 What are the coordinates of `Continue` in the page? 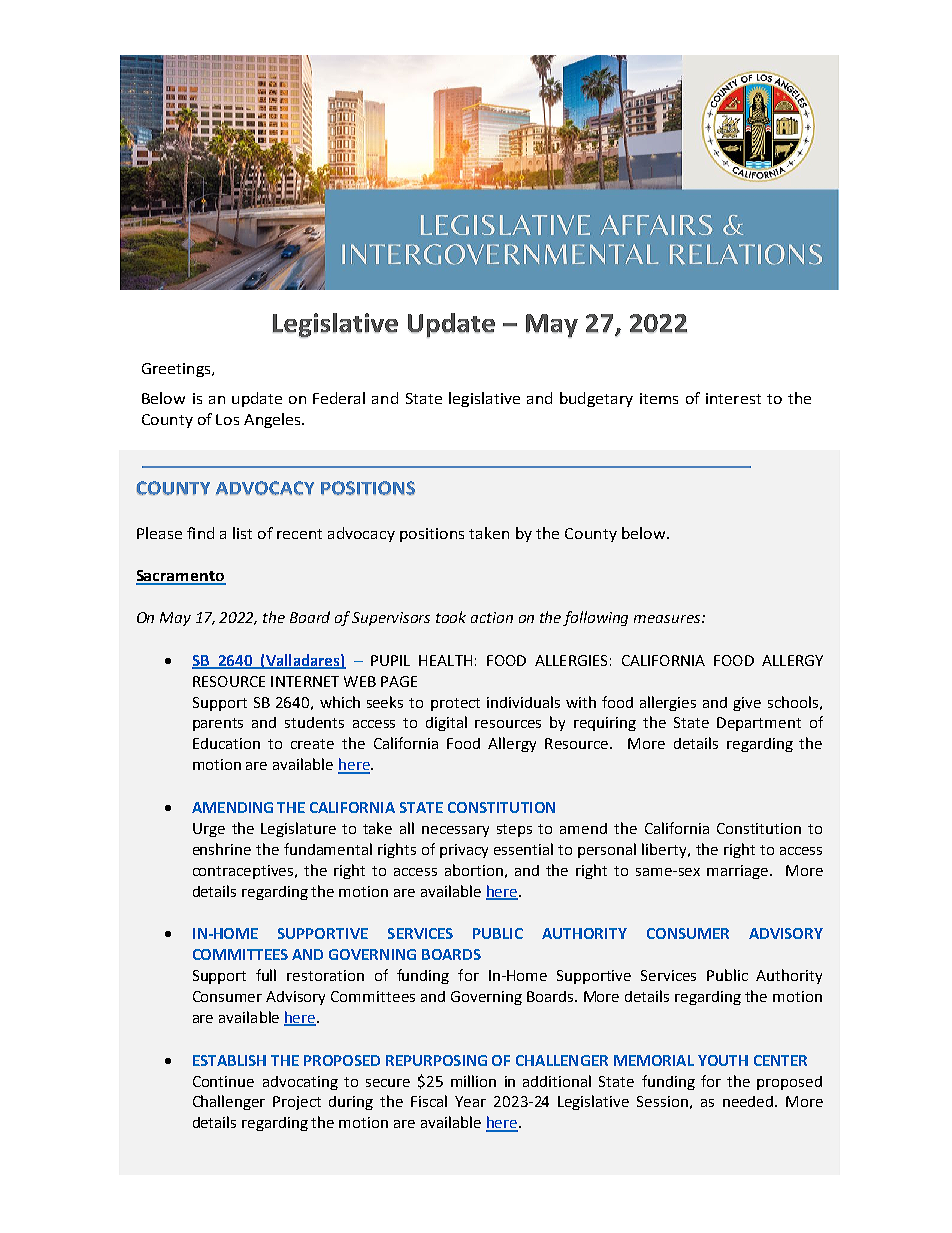 It's located at (223, 1081).
